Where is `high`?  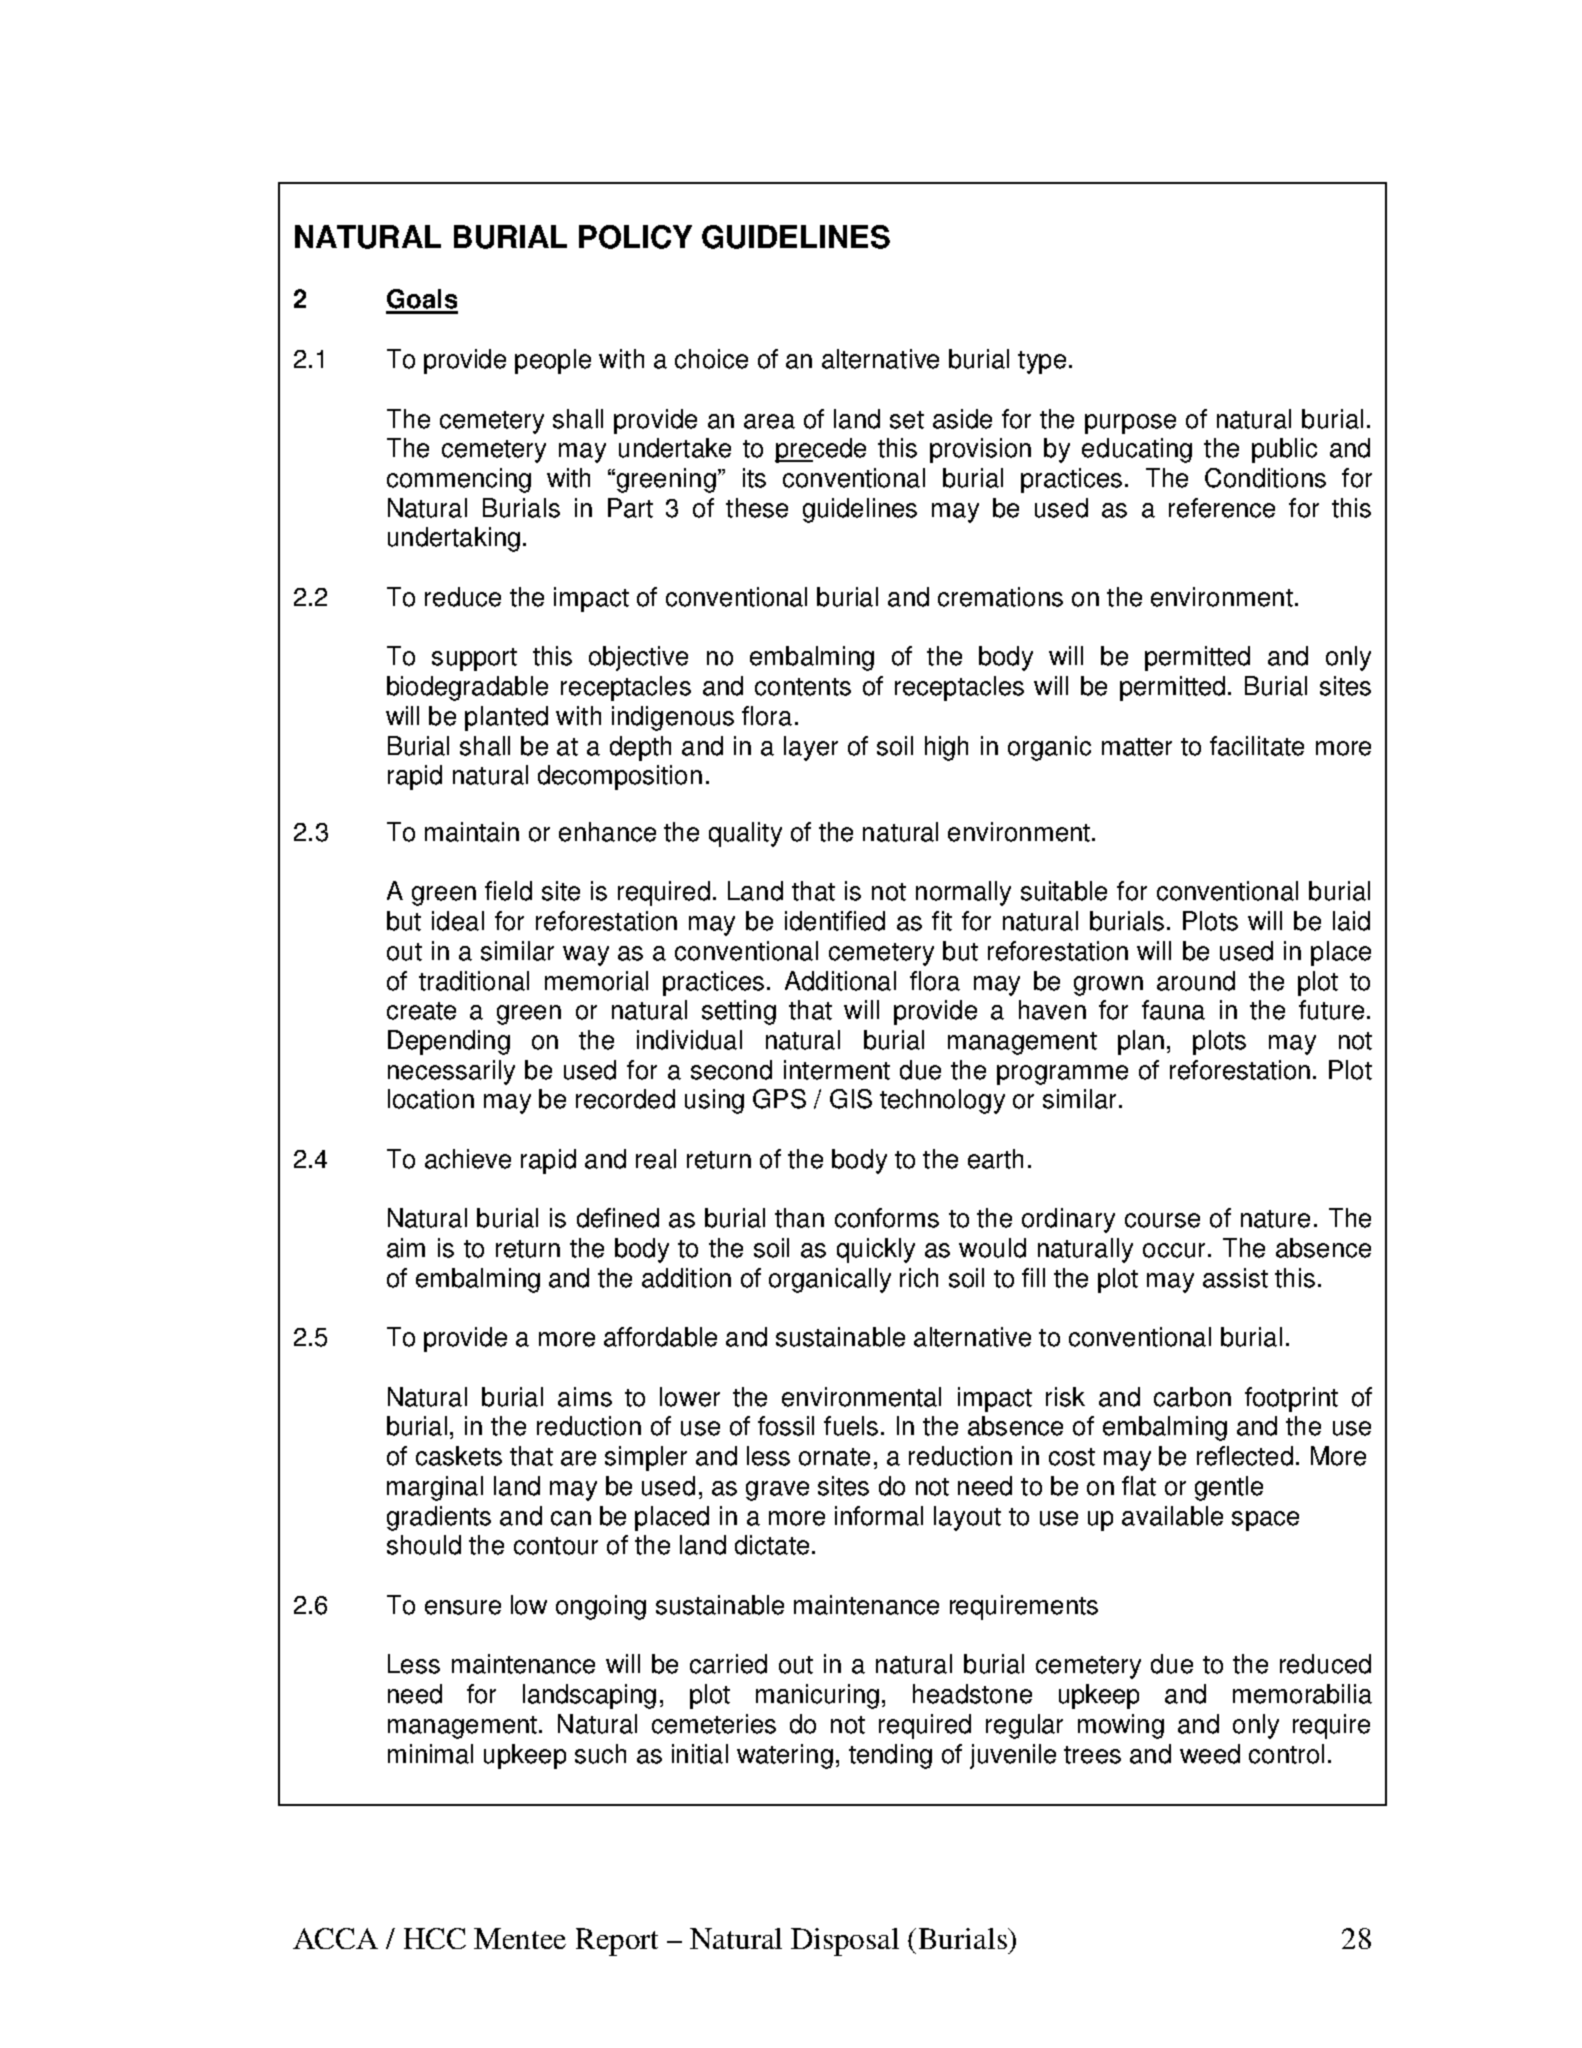
high is located at coordinates (946, 748).
